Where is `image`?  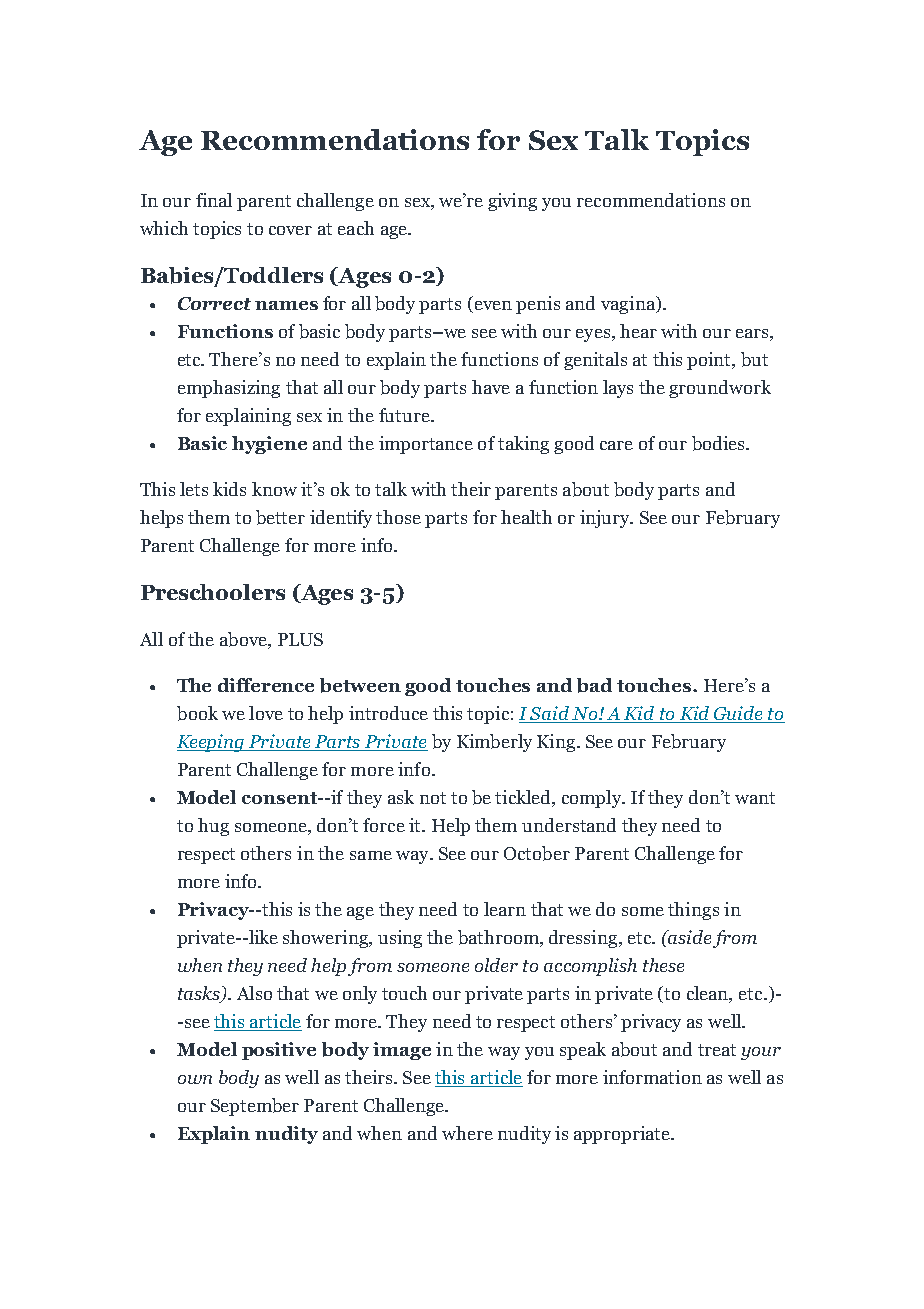 image is located at coordinates (402, 1051).
